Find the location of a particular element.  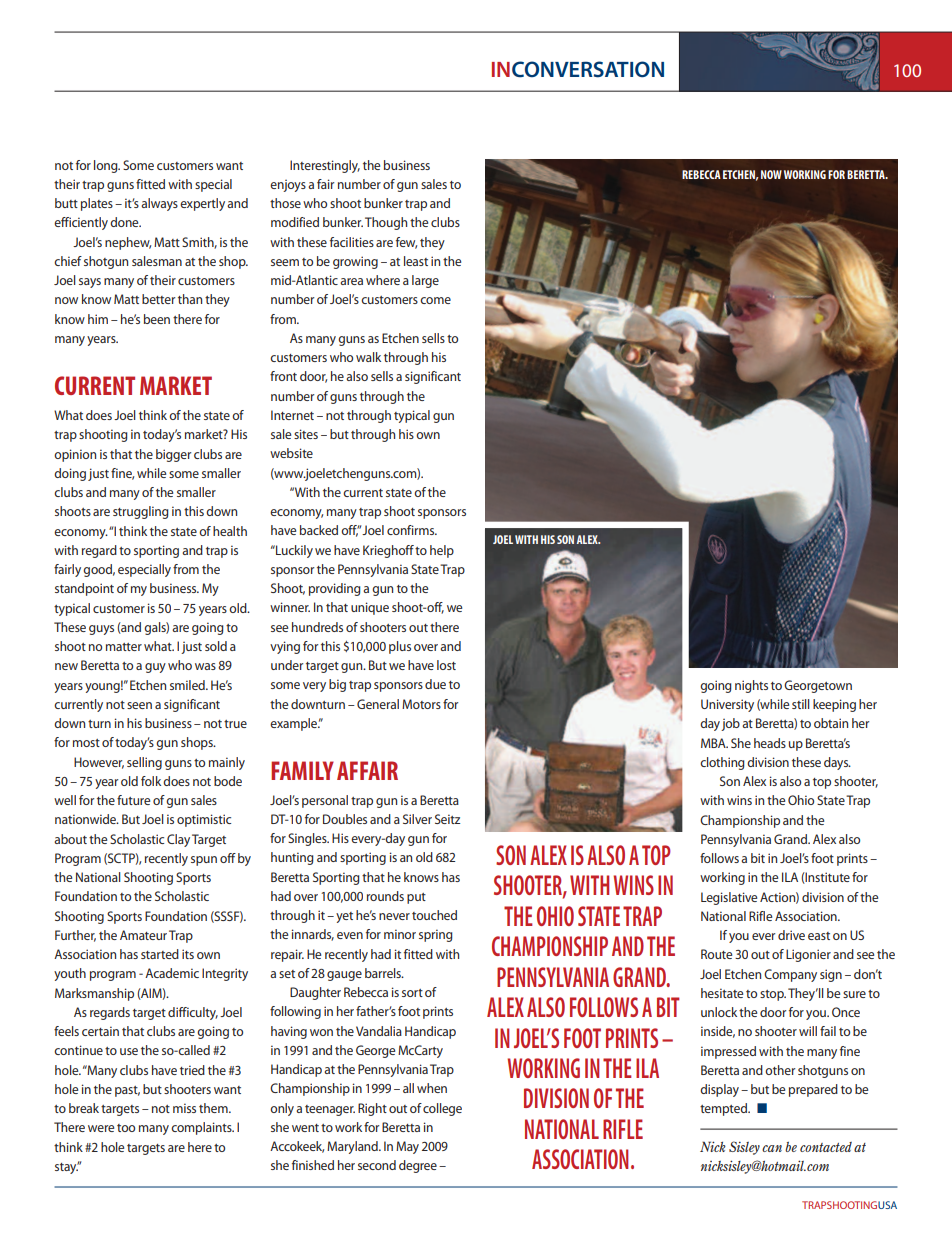

tempted is located at coordinates (724, 1109).
